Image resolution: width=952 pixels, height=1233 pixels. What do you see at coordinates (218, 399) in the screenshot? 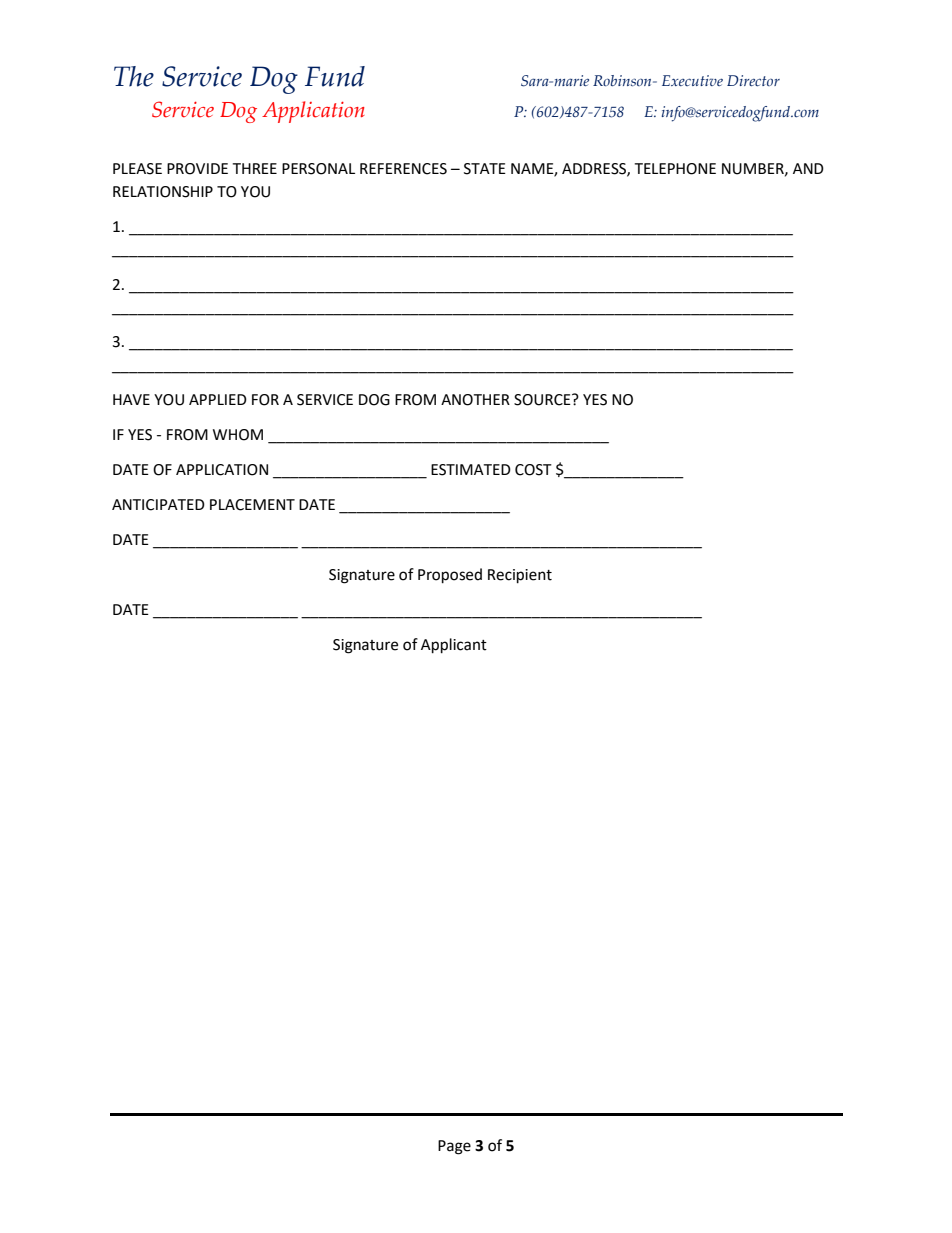
I see `APPLIED` at bounding box center [218, 399].
